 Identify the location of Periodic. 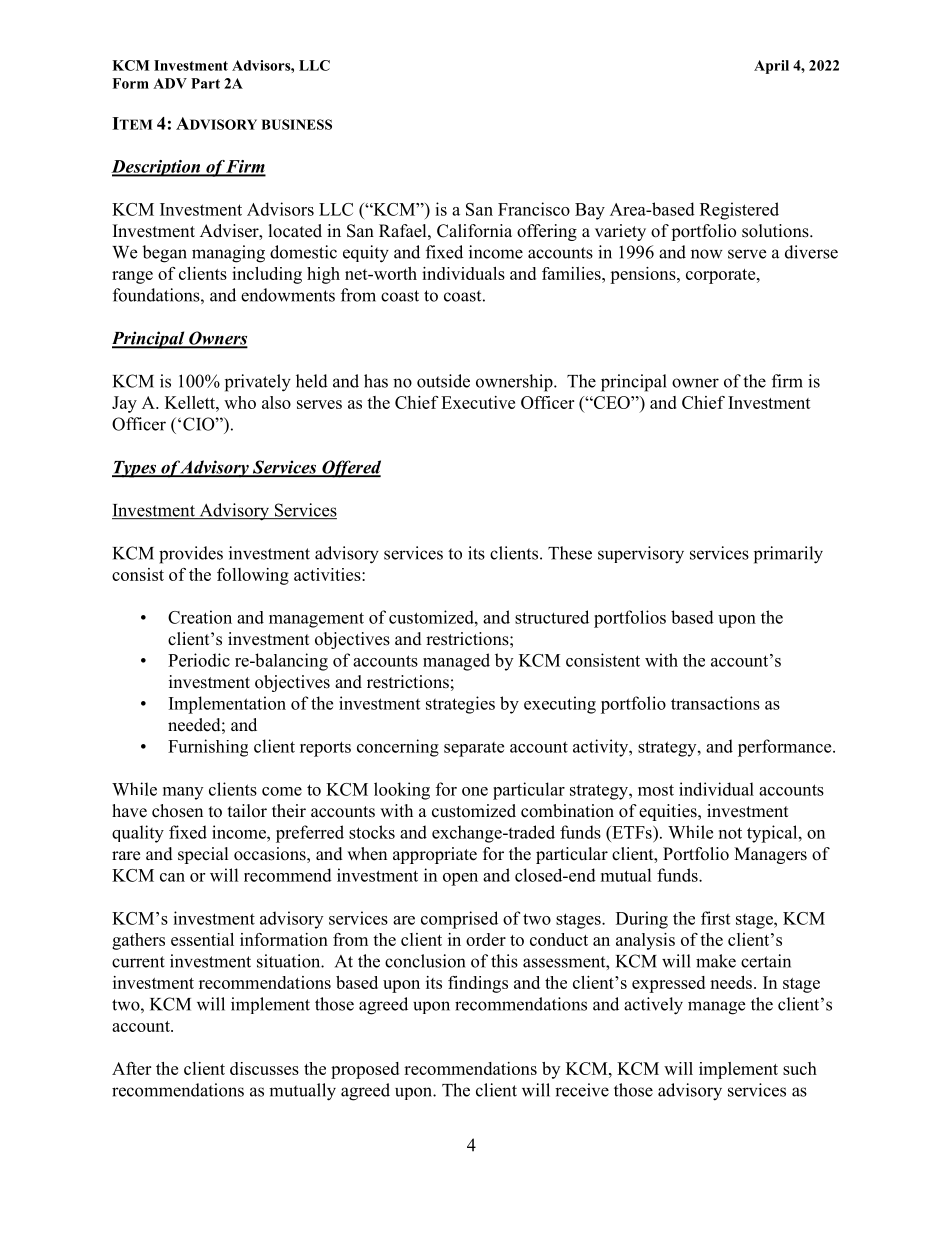
(199, 660).
